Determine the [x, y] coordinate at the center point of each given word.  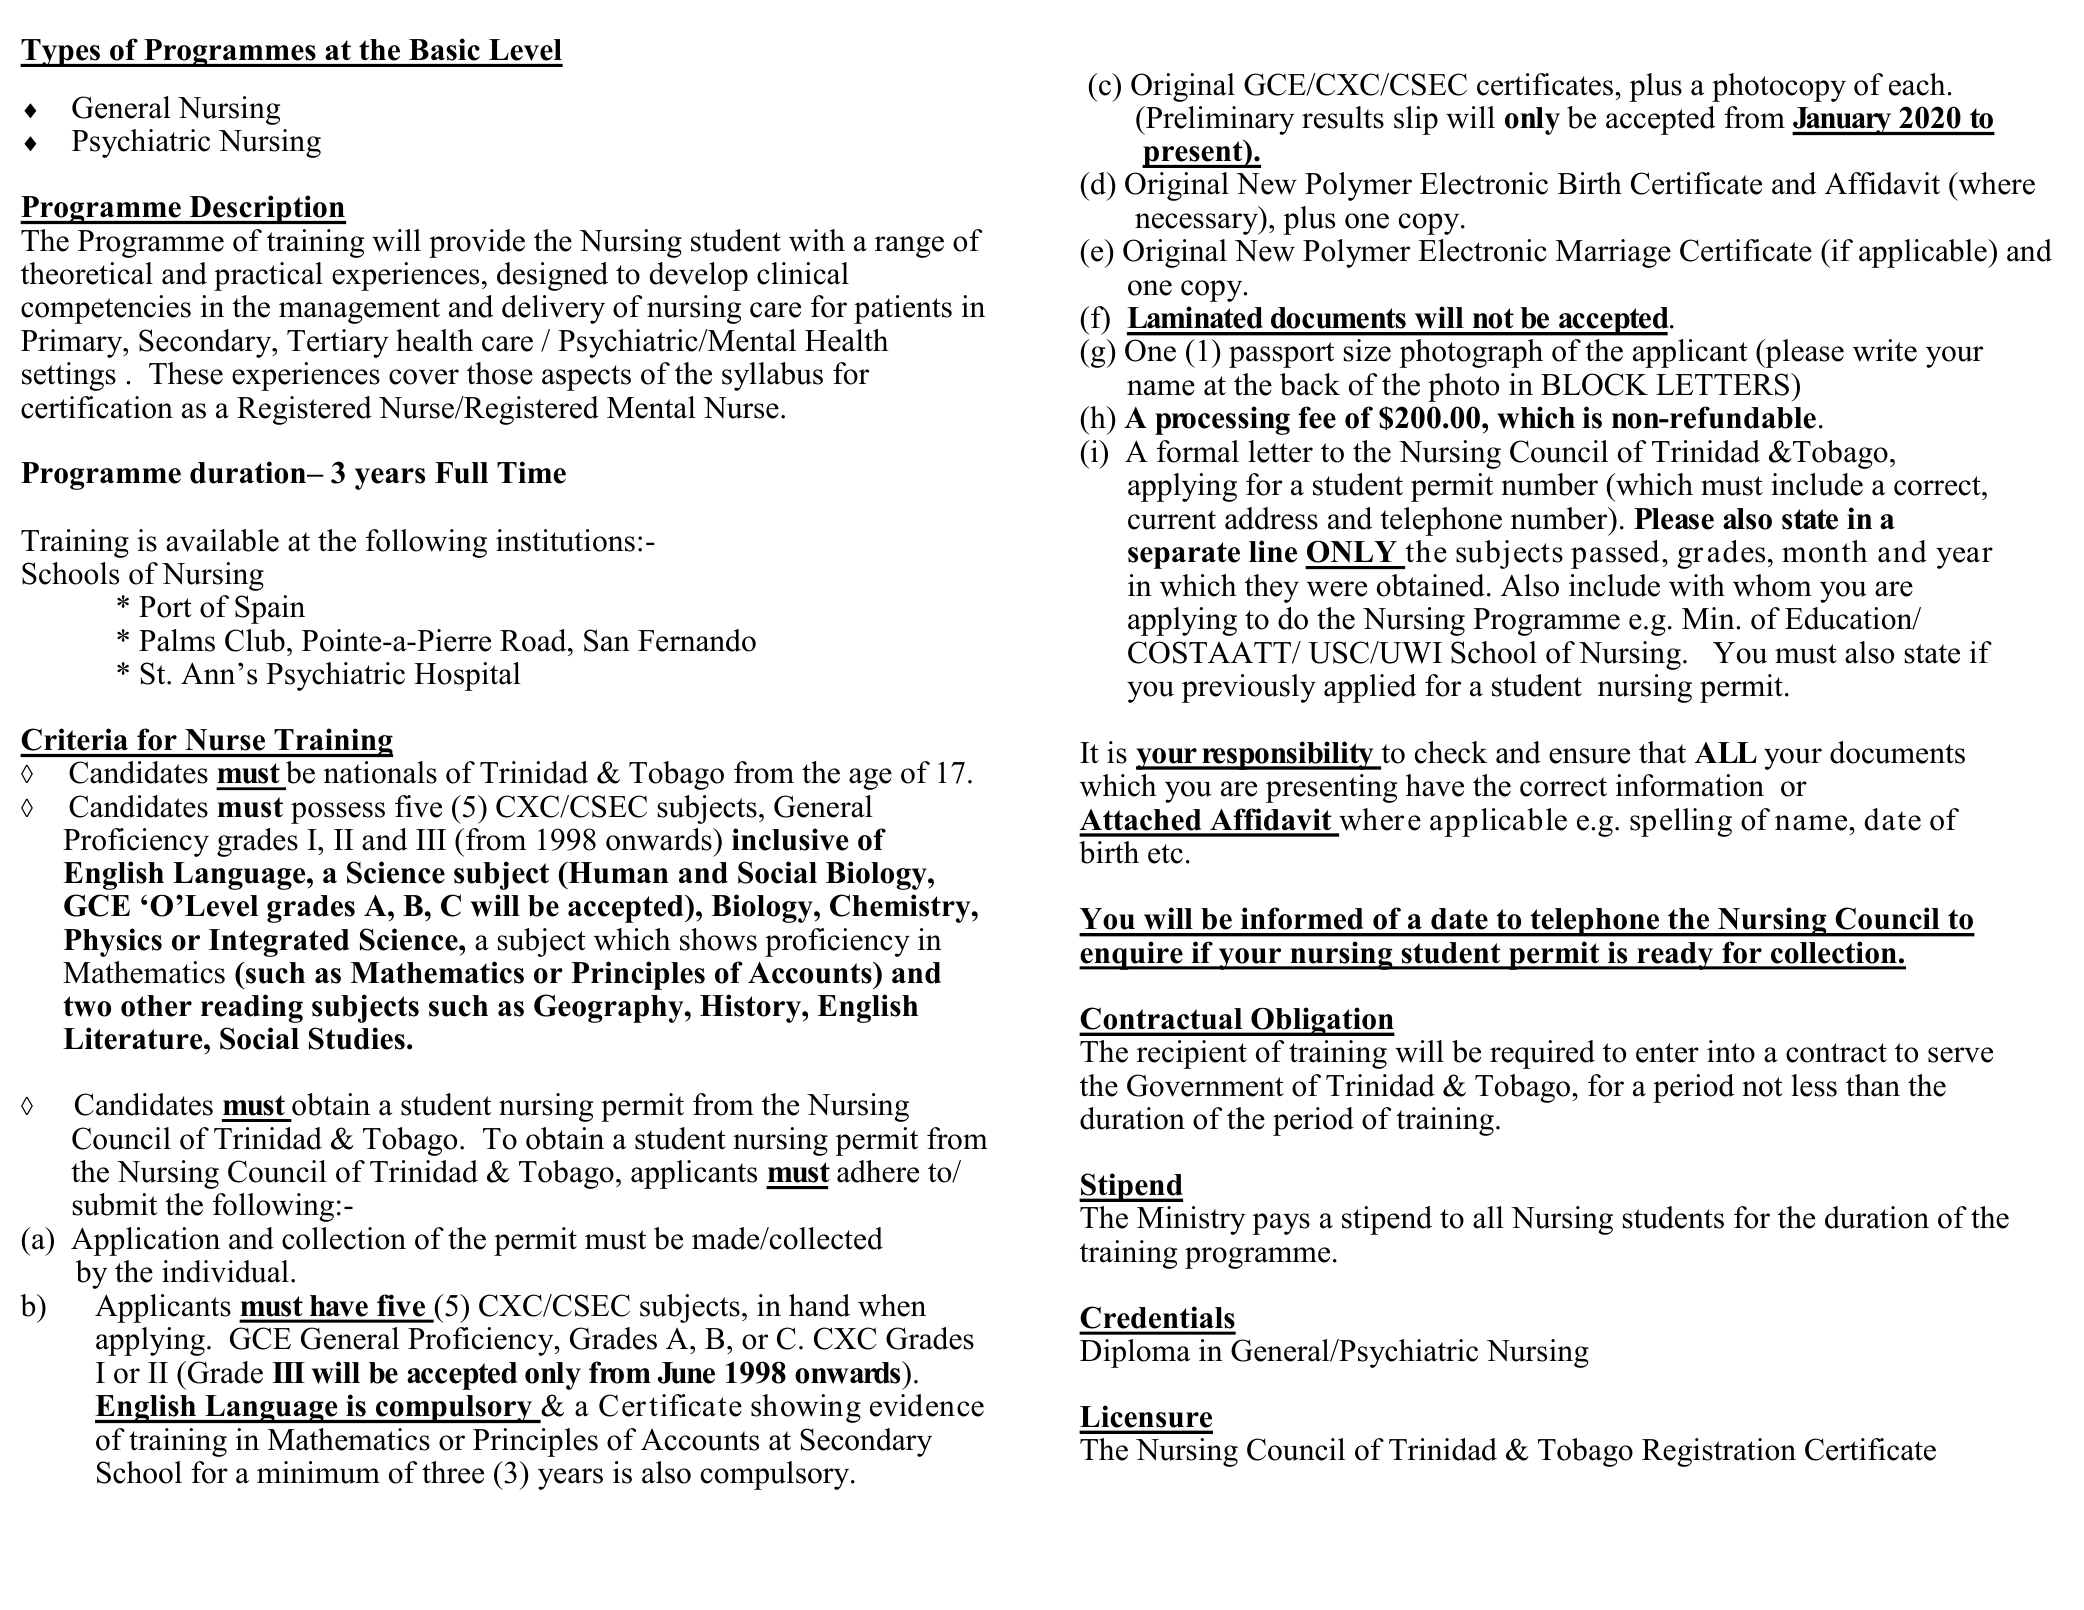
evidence [927, 1405]
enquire [1132, 955]
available [222, 540]
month [1825, 551]
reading [252, 1008]
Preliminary [1219, 120]
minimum [318, 1472]
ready [1675, 956]
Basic [444, 49]
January [1843, 121]
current [1172, 520]
